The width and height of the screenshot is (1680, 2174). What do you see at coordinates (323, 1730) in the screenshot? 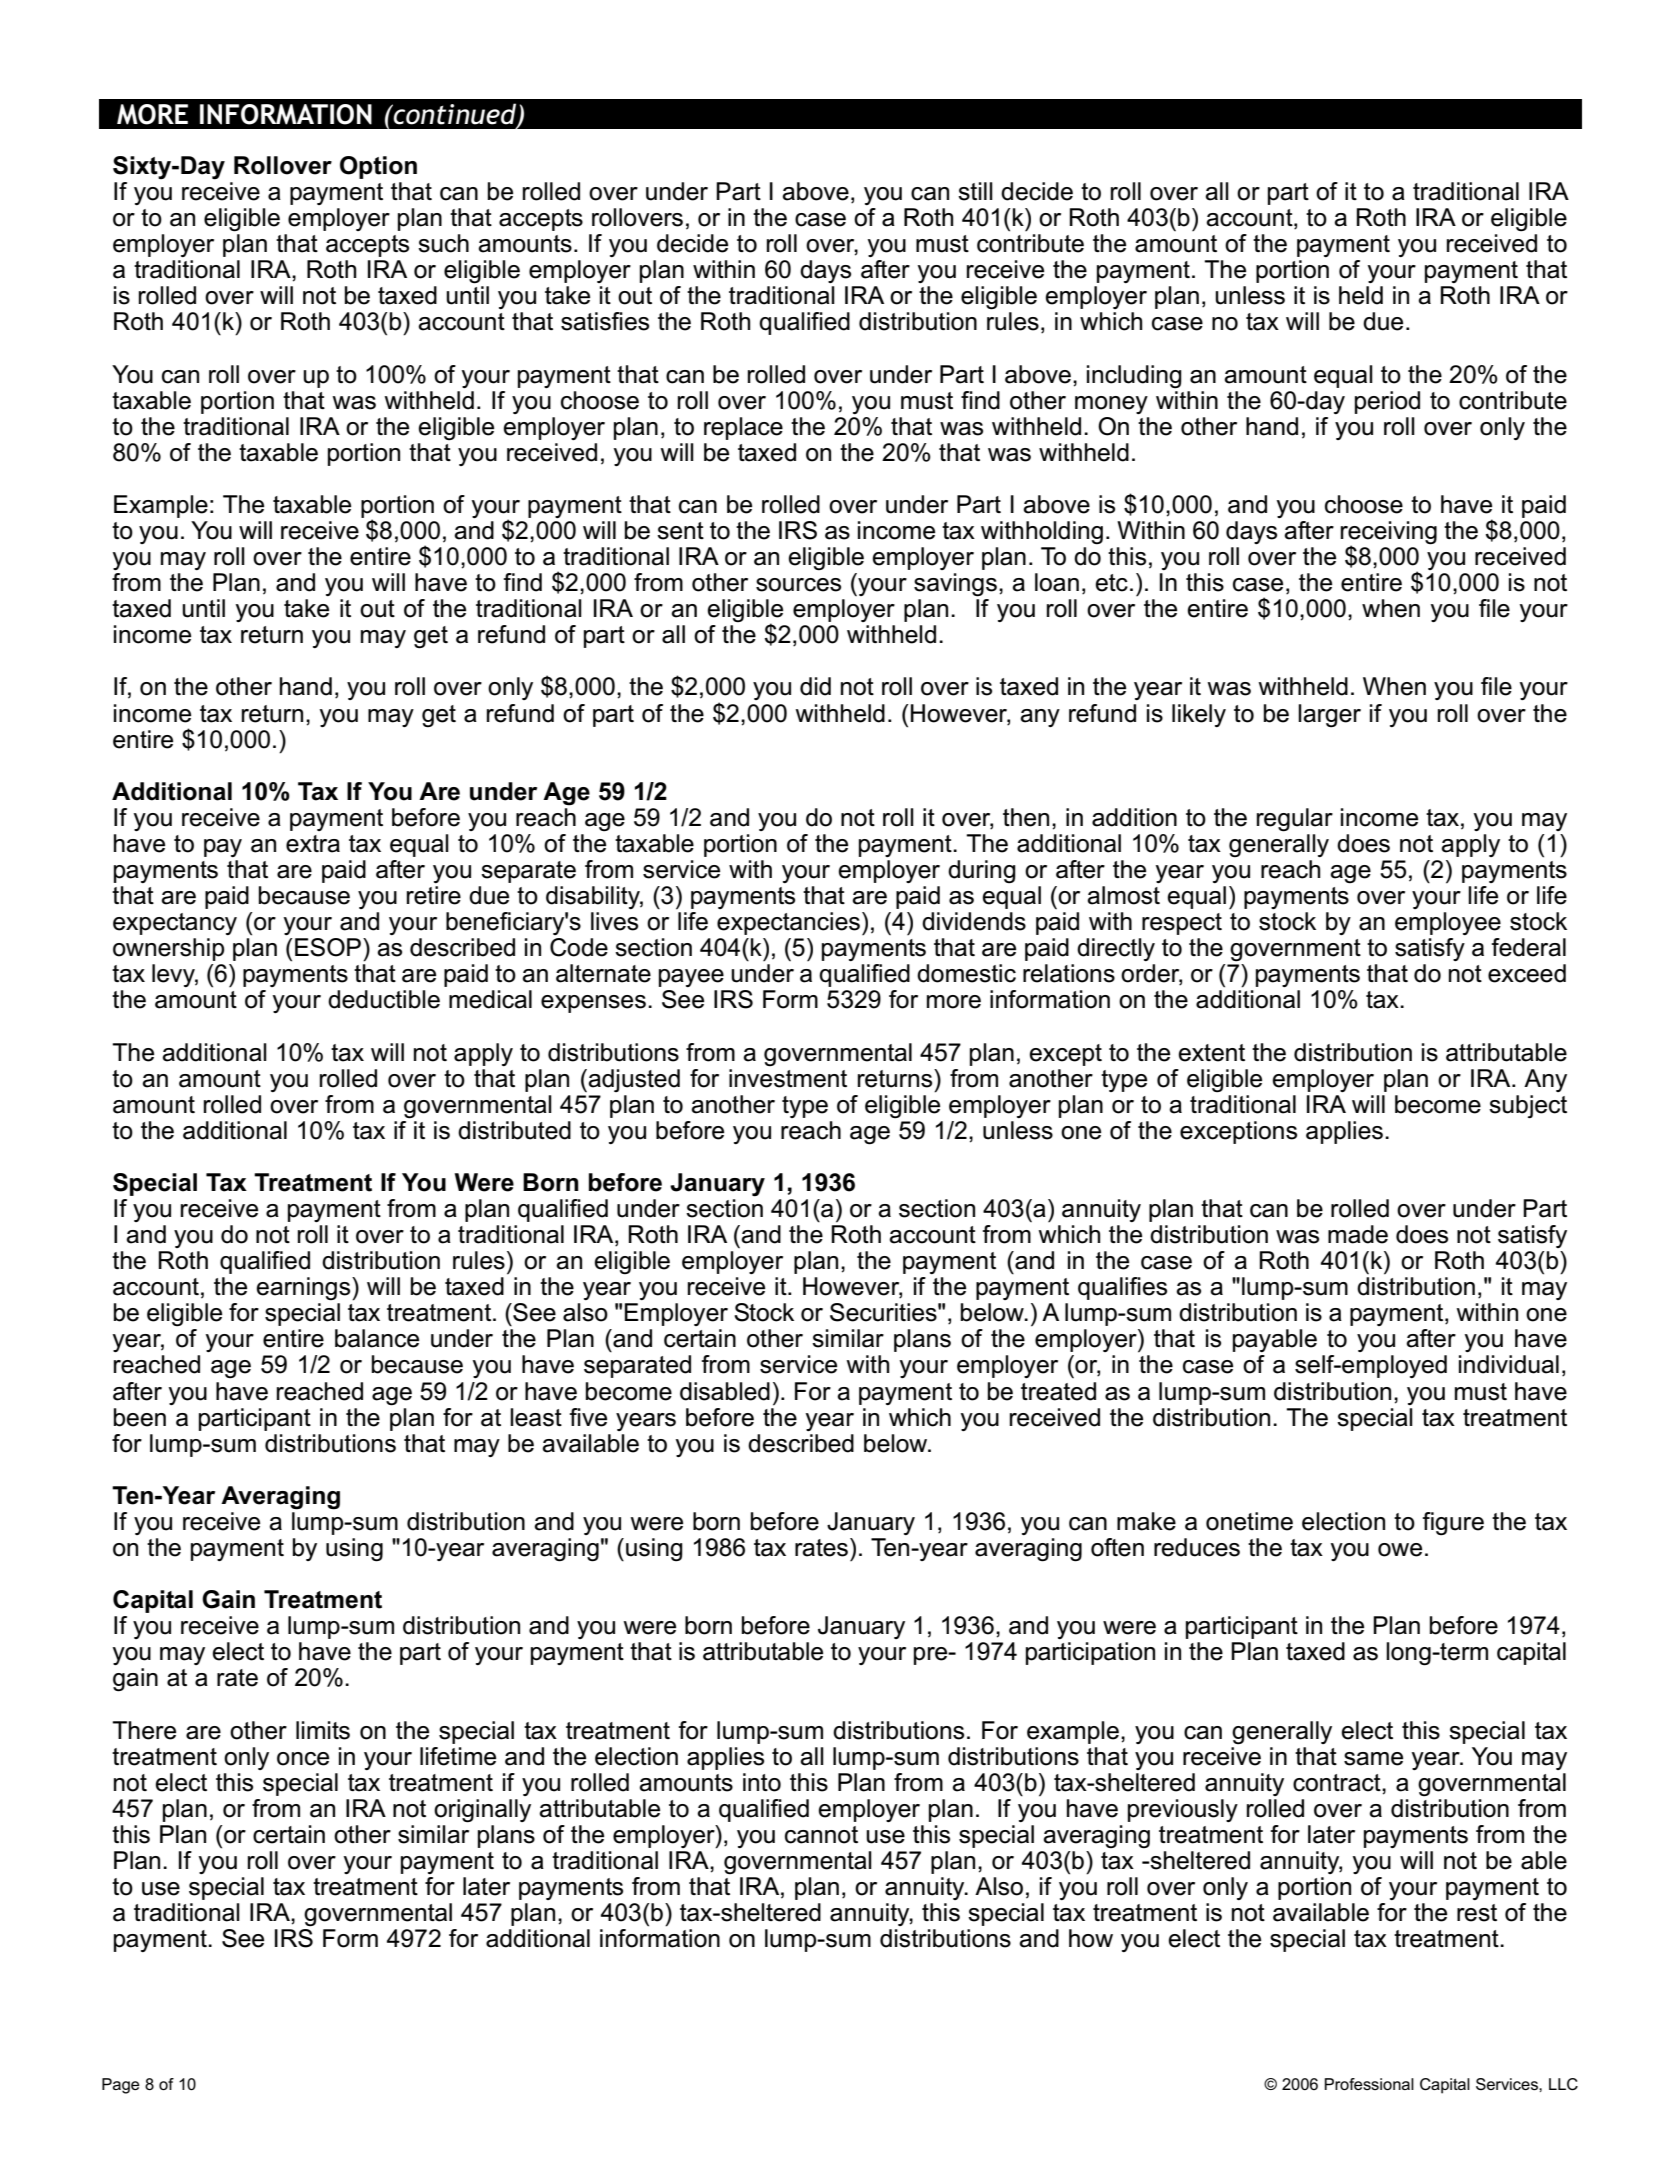
I see `limits` at bounding box center [323, 1730].
